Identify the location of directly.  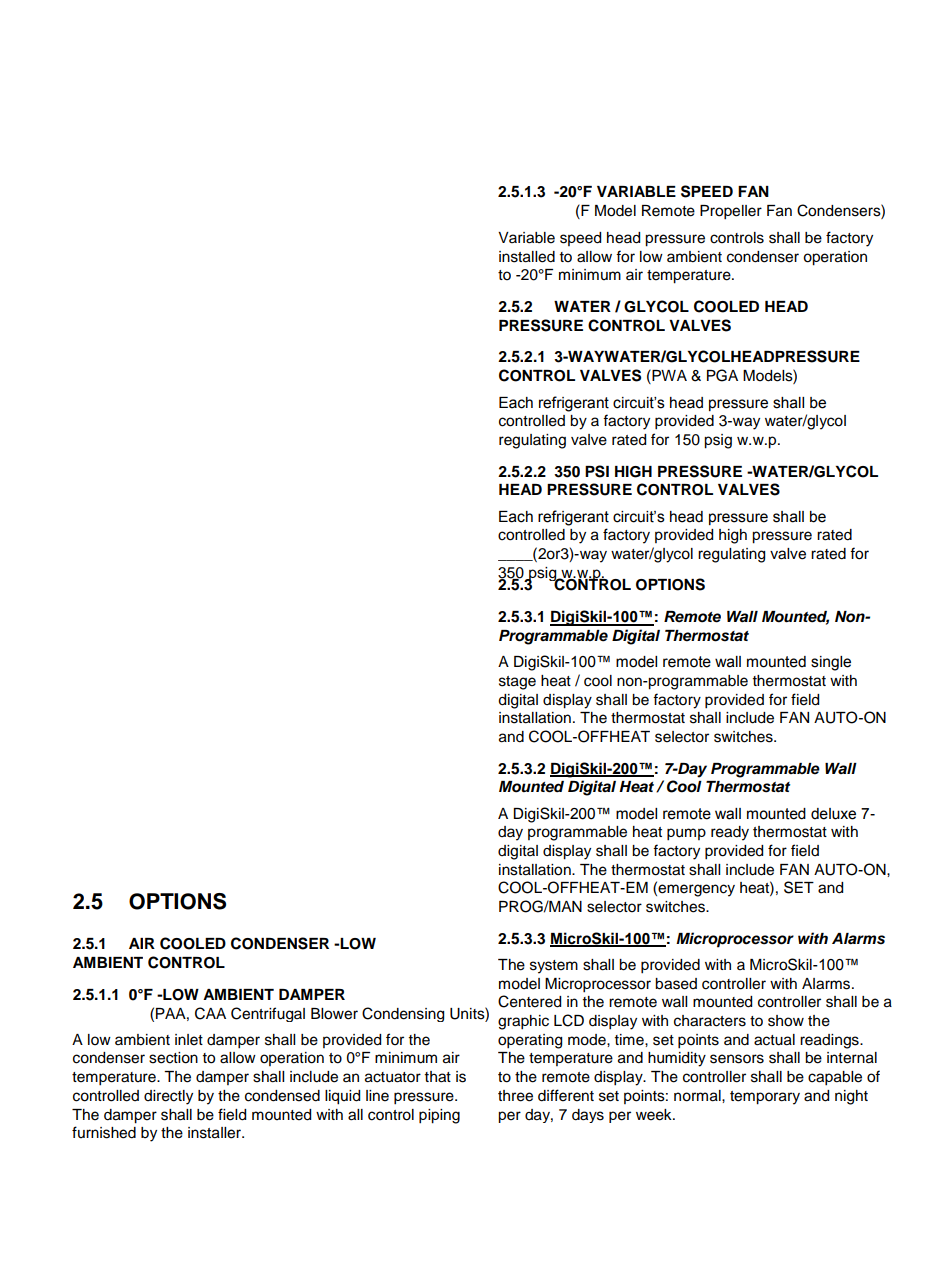
(168, 1097).
